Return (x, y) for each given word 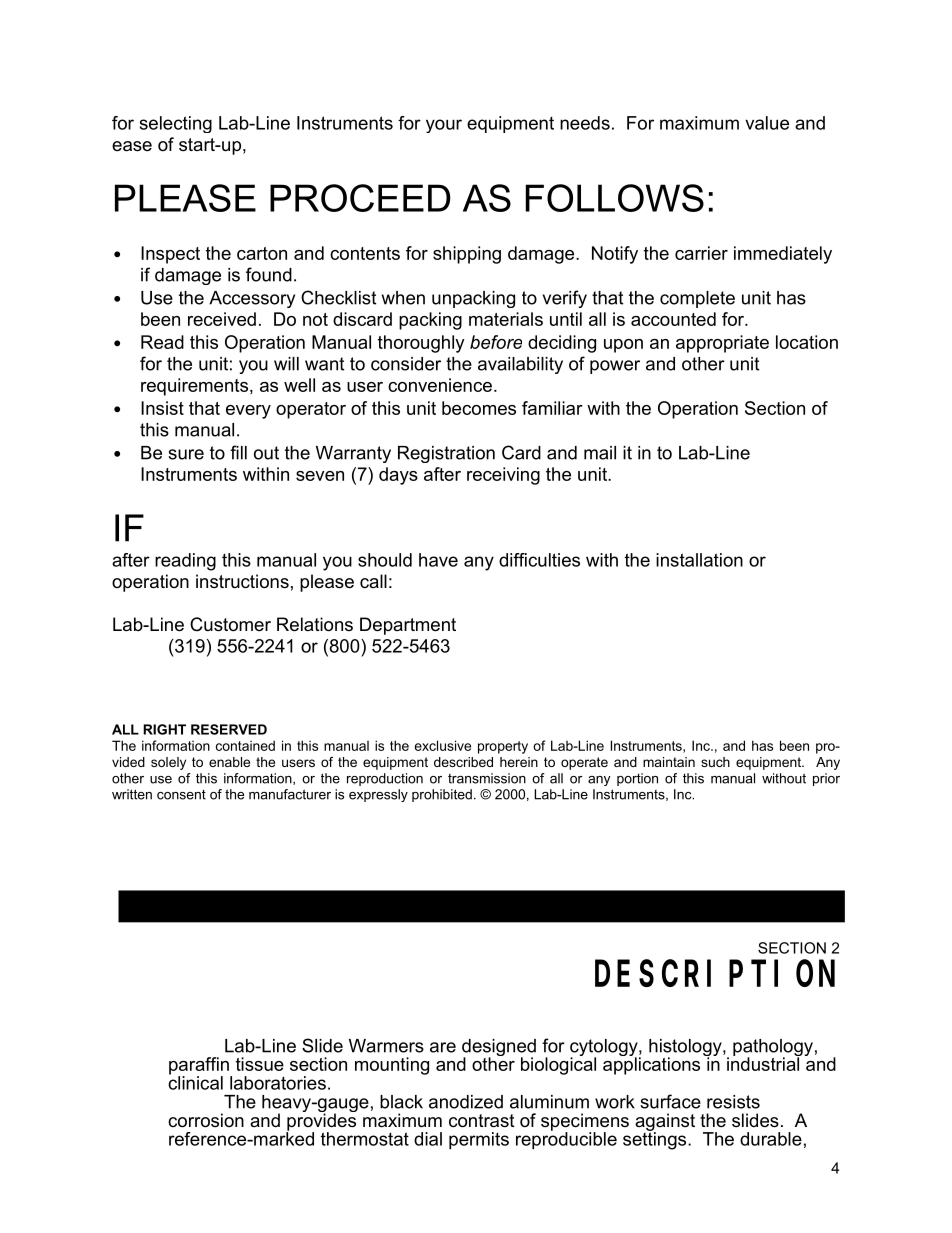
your (444, 126)
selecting (176, 124)
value (767, 123)
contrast (482, 1121)
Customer (230, 624)
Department (408, 626)
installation (699, 560)
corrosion (206, 1120)
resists (733, 1102)
